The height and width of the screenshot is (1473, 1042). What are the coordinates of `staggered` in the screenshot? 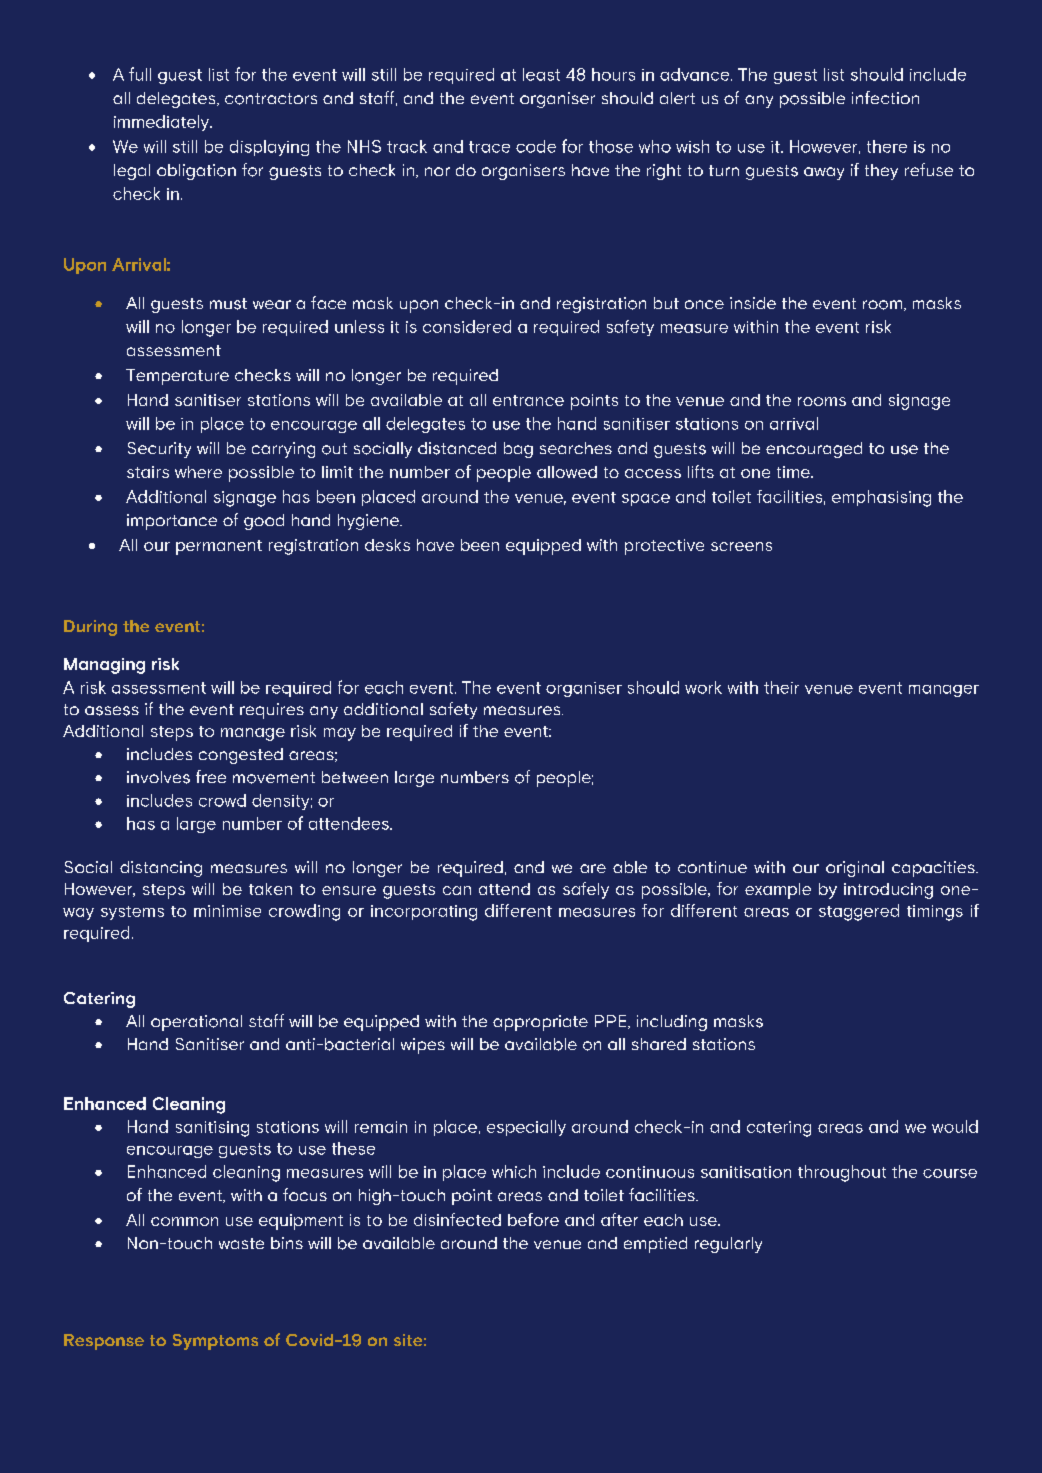 It's located at (859, 912).
